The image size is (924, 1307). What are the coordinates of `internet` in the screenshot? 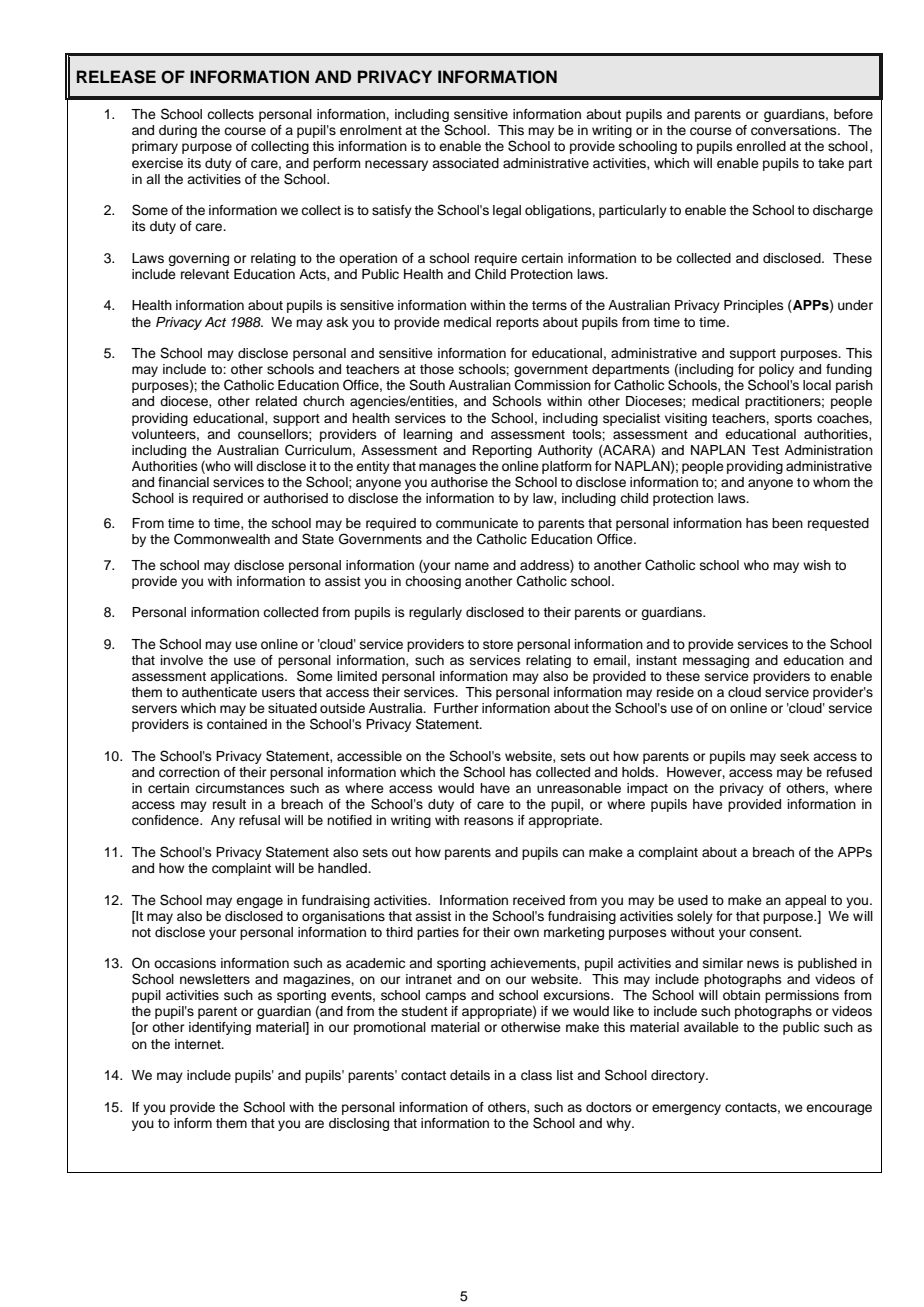 It's located at (199, 1044).
